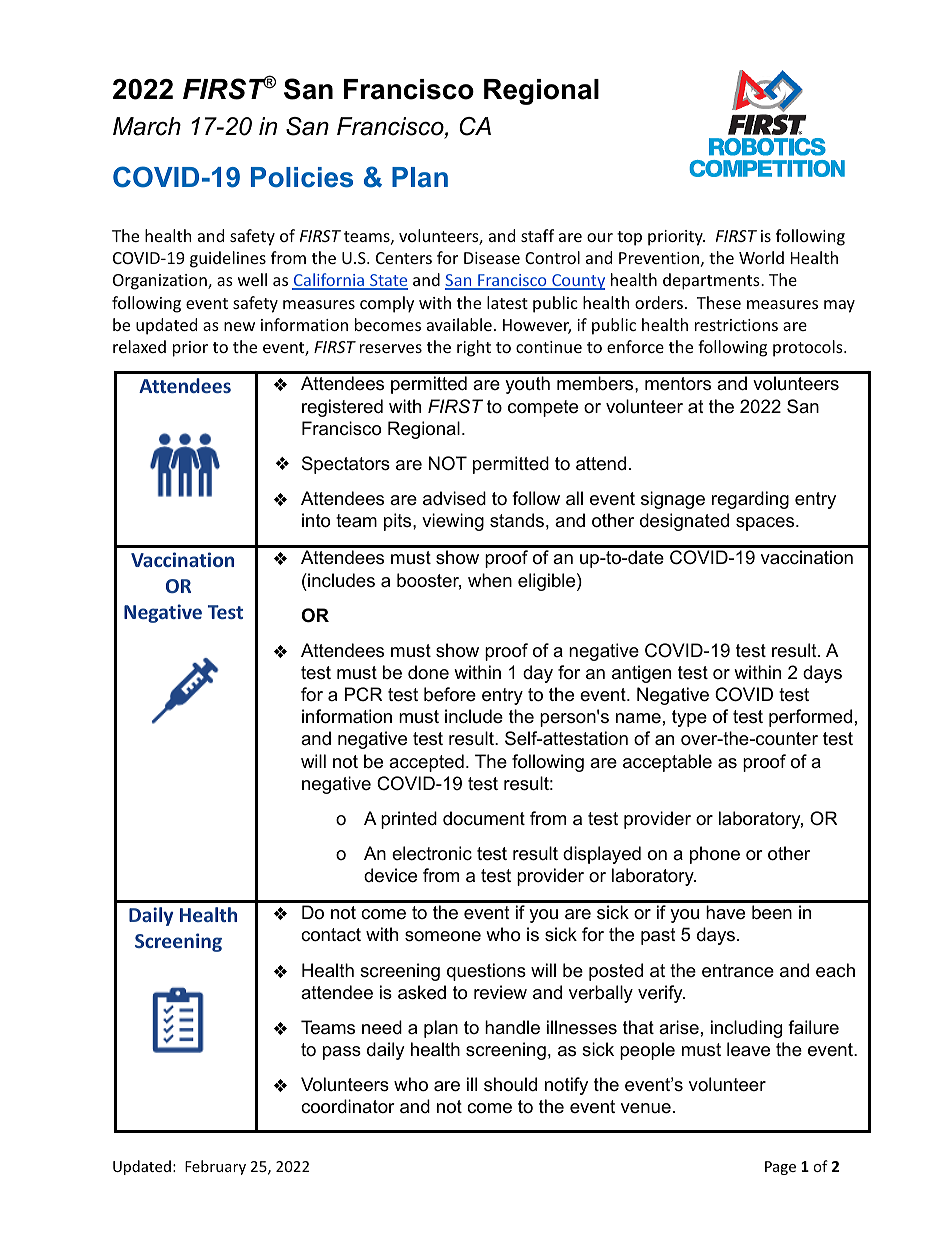 The height and width of the page is (1233, 952). Describe the element at coordinates (537, 235) in the page. I see `staff` at that location.
